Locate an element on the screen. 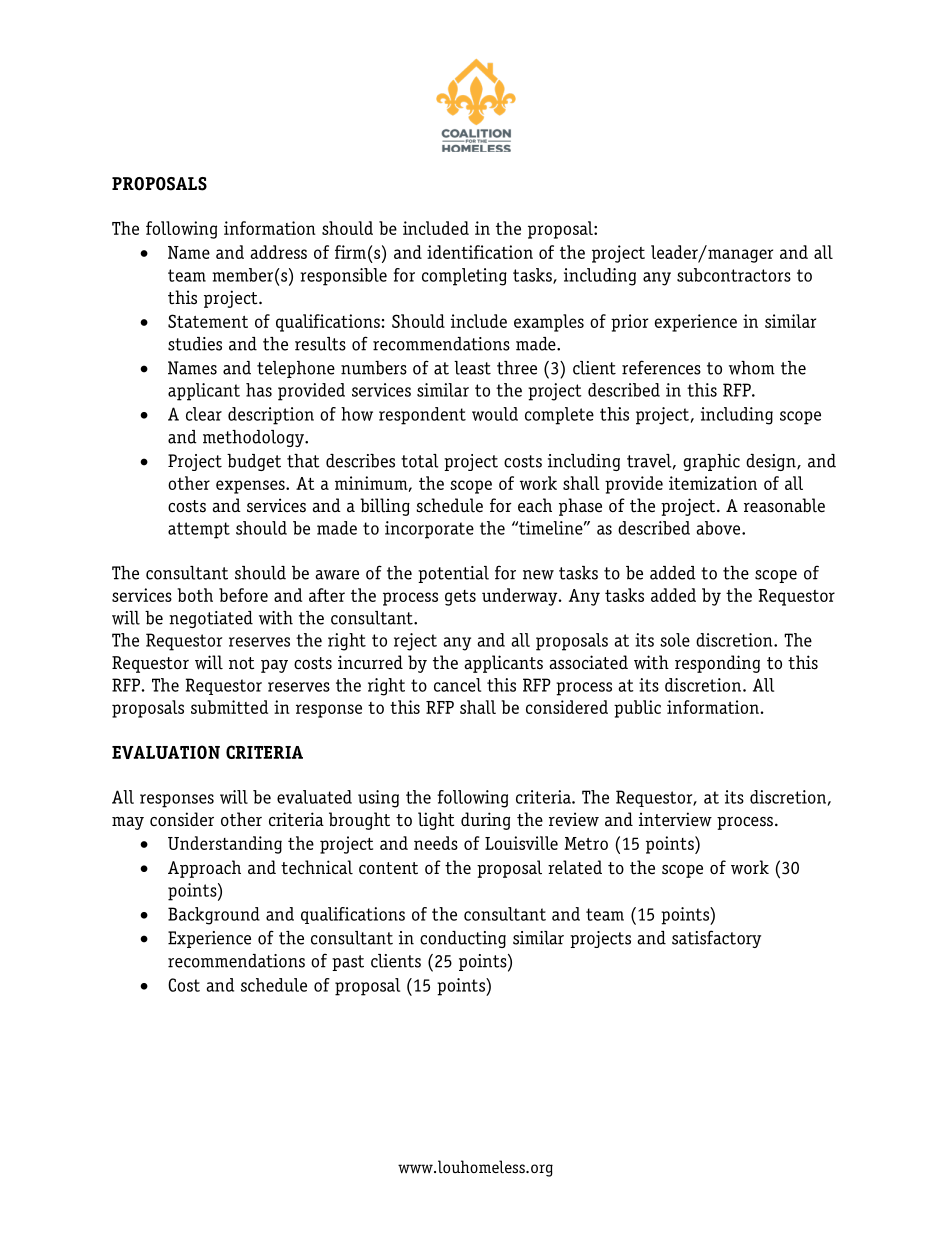 The image size is (952, 1233). completing is located at coordinates (464, 277).
